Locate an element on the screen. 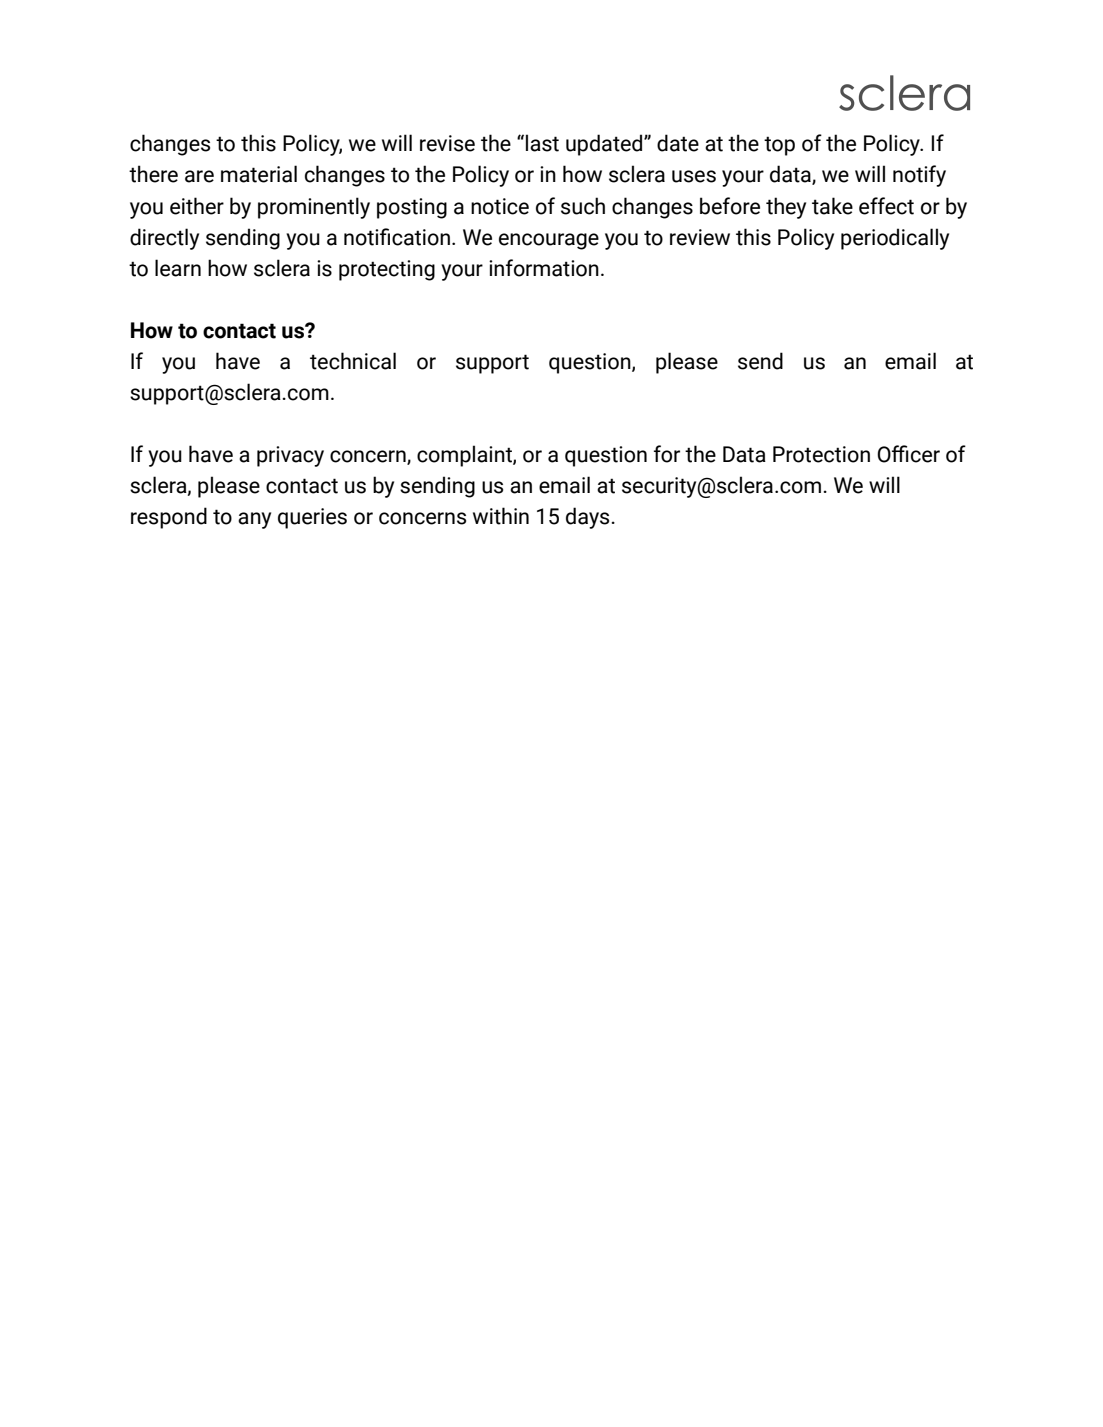 Image resolution: width=1103 pixels, height=1427 pixels. within is located at coordinates (501, 516).
